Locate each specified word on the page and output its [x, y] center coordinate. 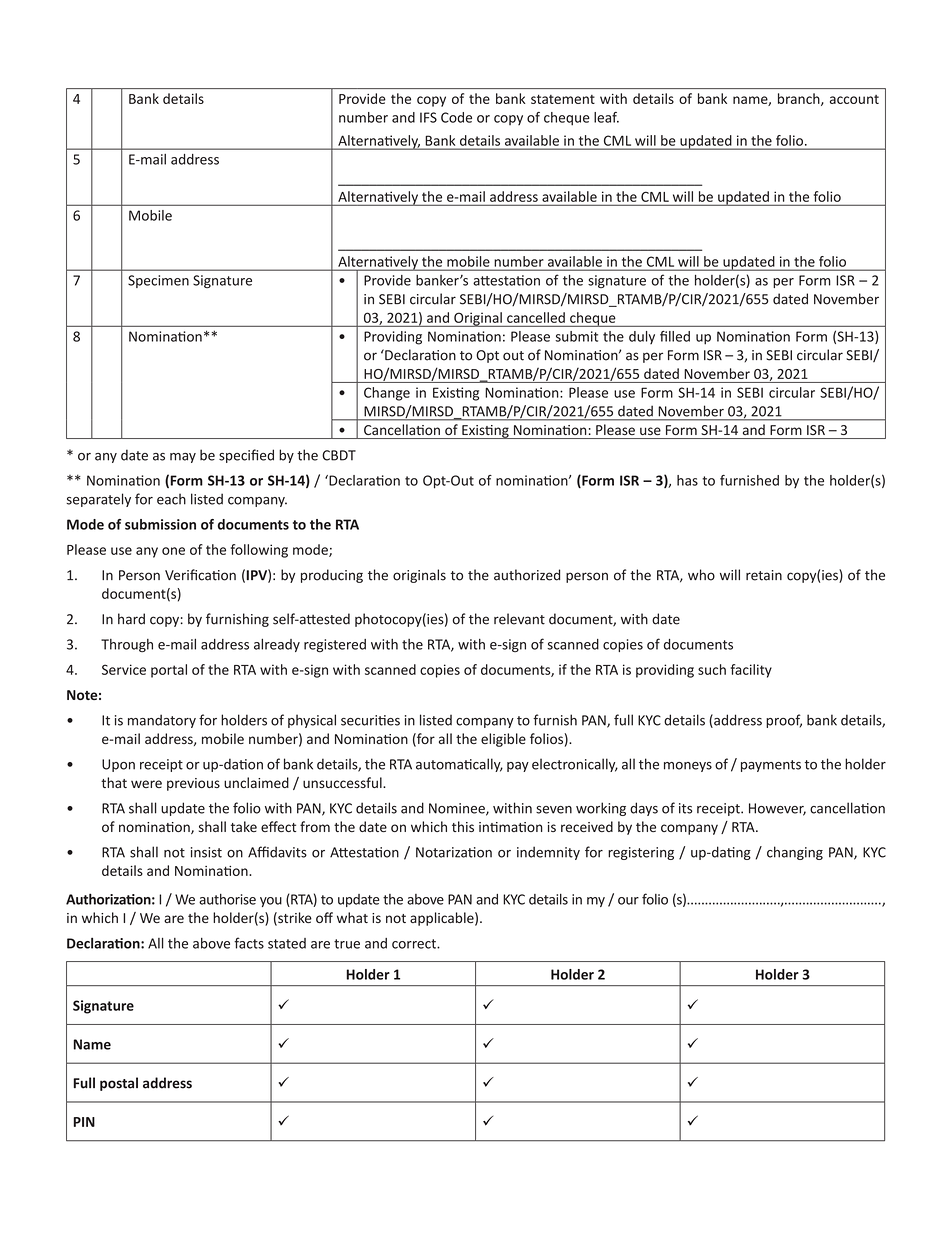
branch [800, 99]
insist [206, 852]
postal [119, 1084]
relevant [519, 619]
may [183, 458]
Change [387, 394]
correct [415, 944]
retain [764, 575]
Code [456, 117]
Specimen [158, 281]
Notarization [454, 852]
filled [675, 336]
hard [131, 619]
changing [795, 853]
